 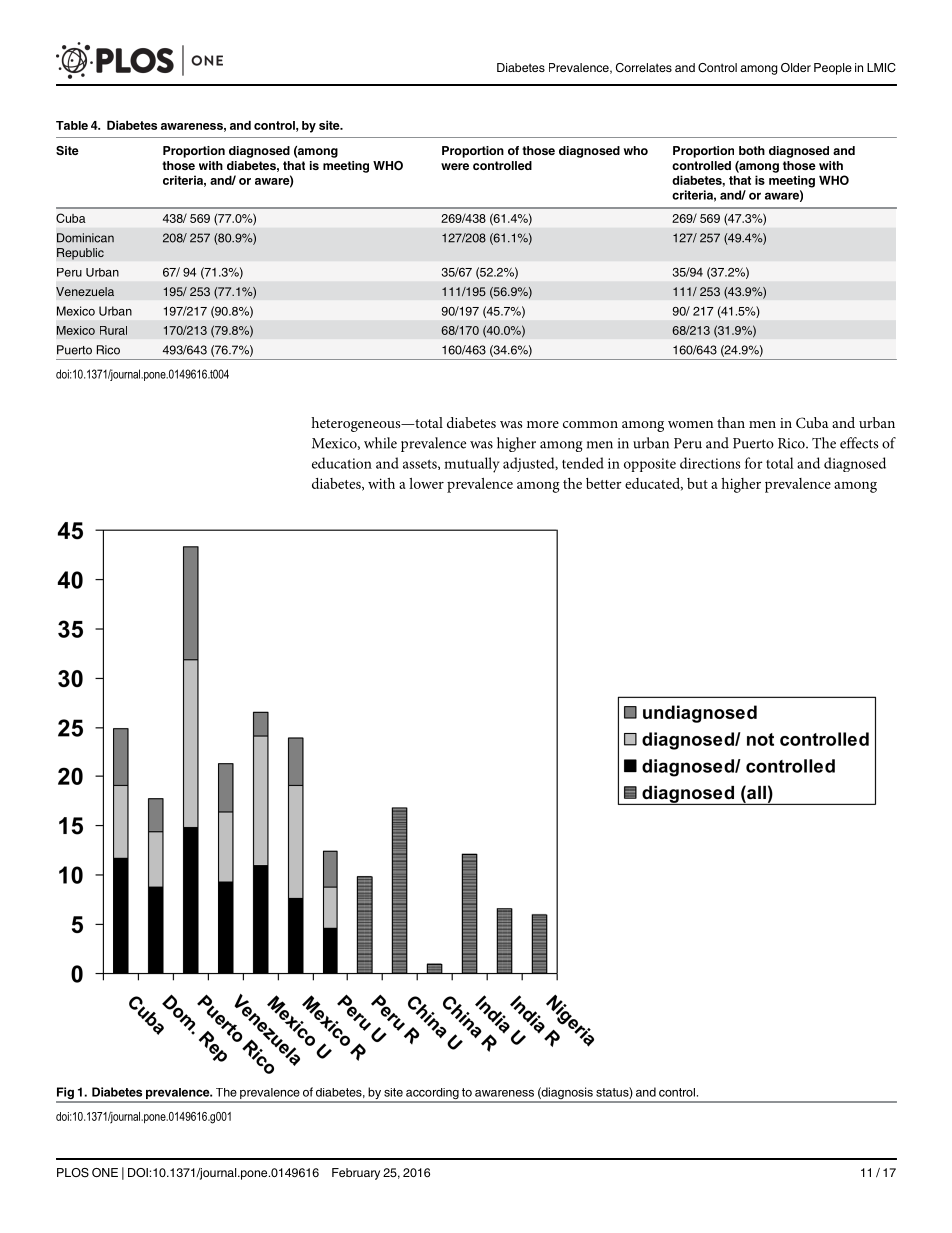 What do you see at coordinates (472, 465) in the screenshot?
I see `mutually` at bounding box center [472, 465].
